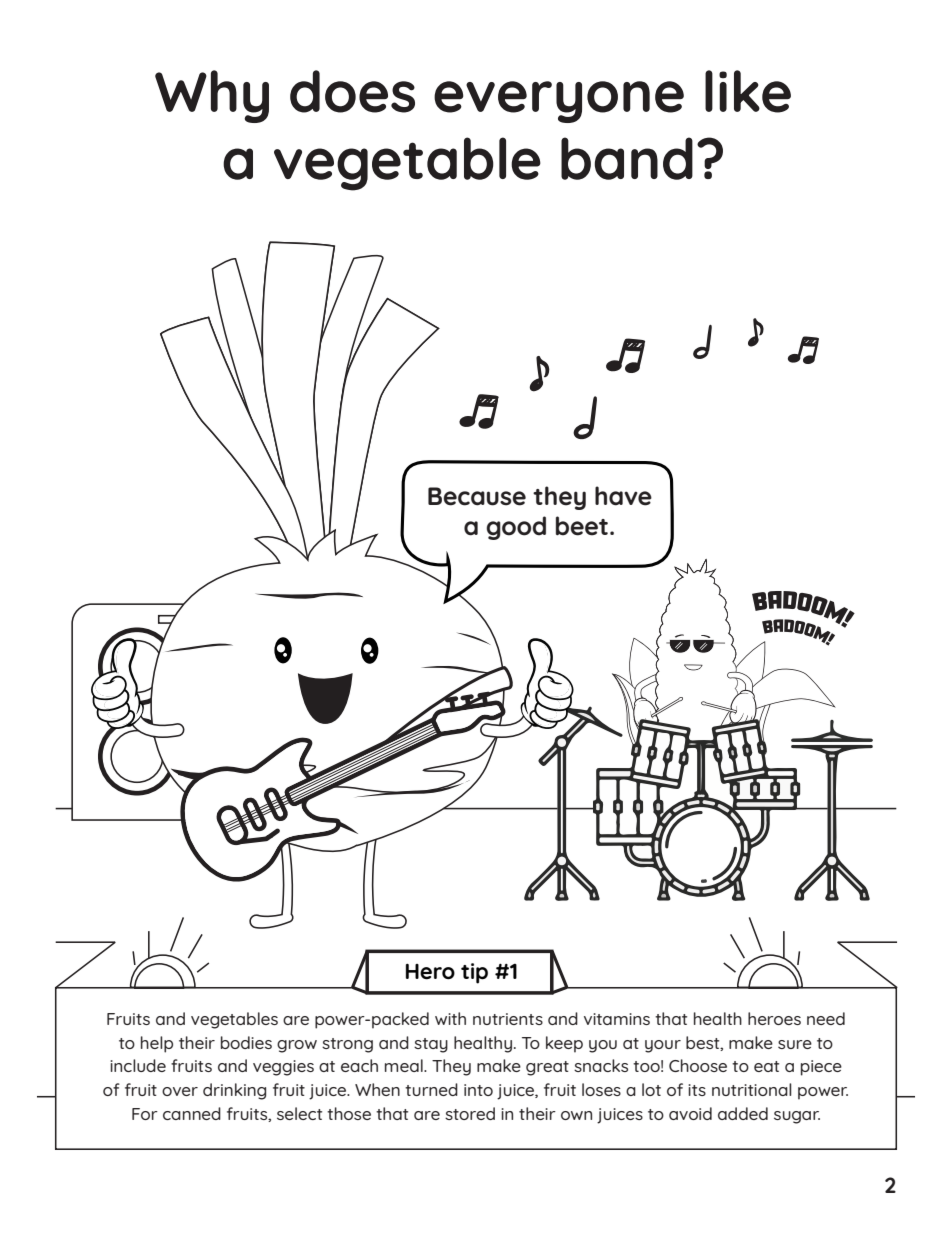  Describe the element at coordinates (748, 91) in the page. I see `like` at that location.
